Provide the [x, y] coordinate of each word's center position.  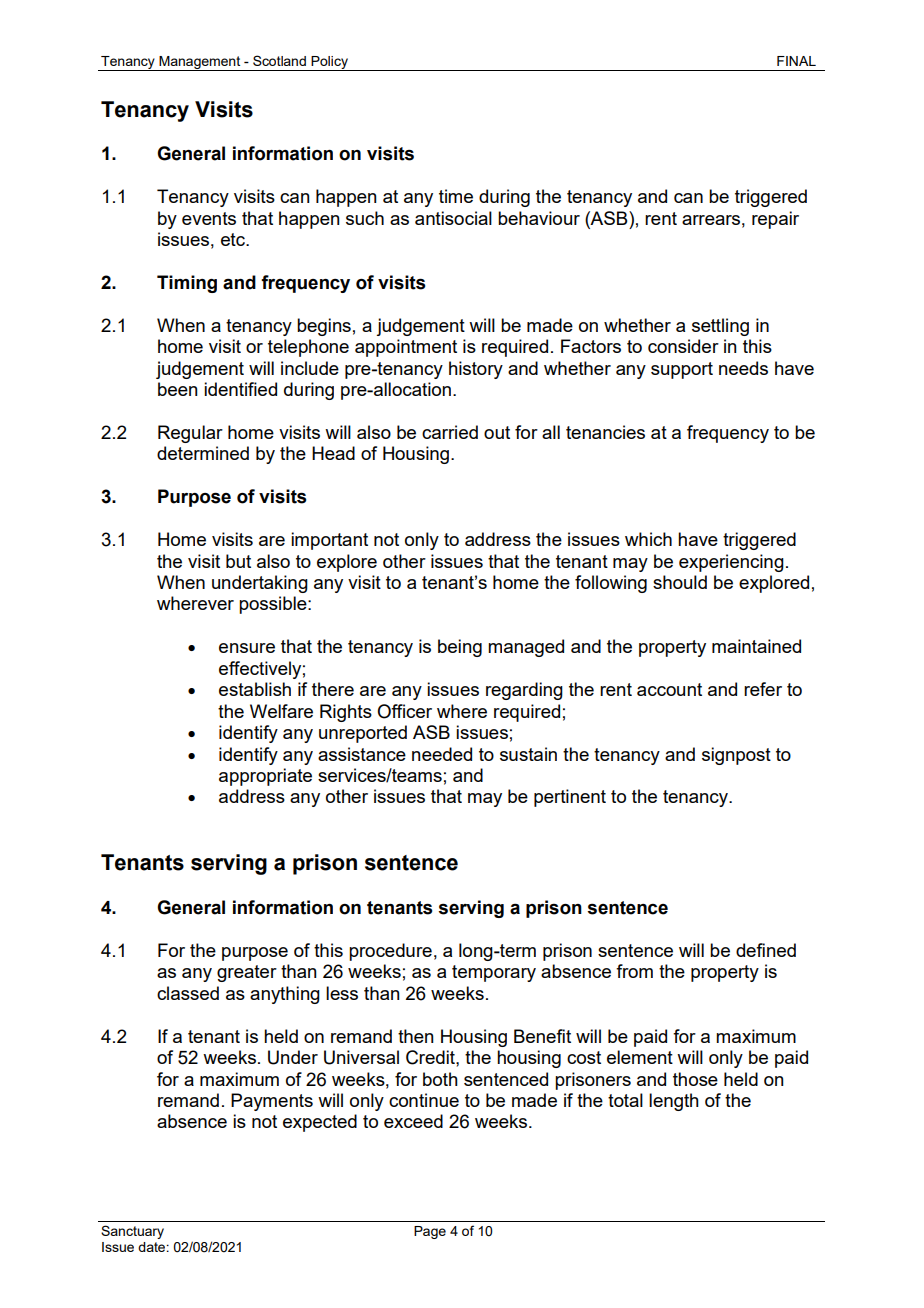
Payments [272, 1102]
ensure [247, 648]
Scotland [279, 60]
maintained [756, 646]
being [460, 648]
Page [430, 1232]
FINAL [796, 61]
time [456, 196]
